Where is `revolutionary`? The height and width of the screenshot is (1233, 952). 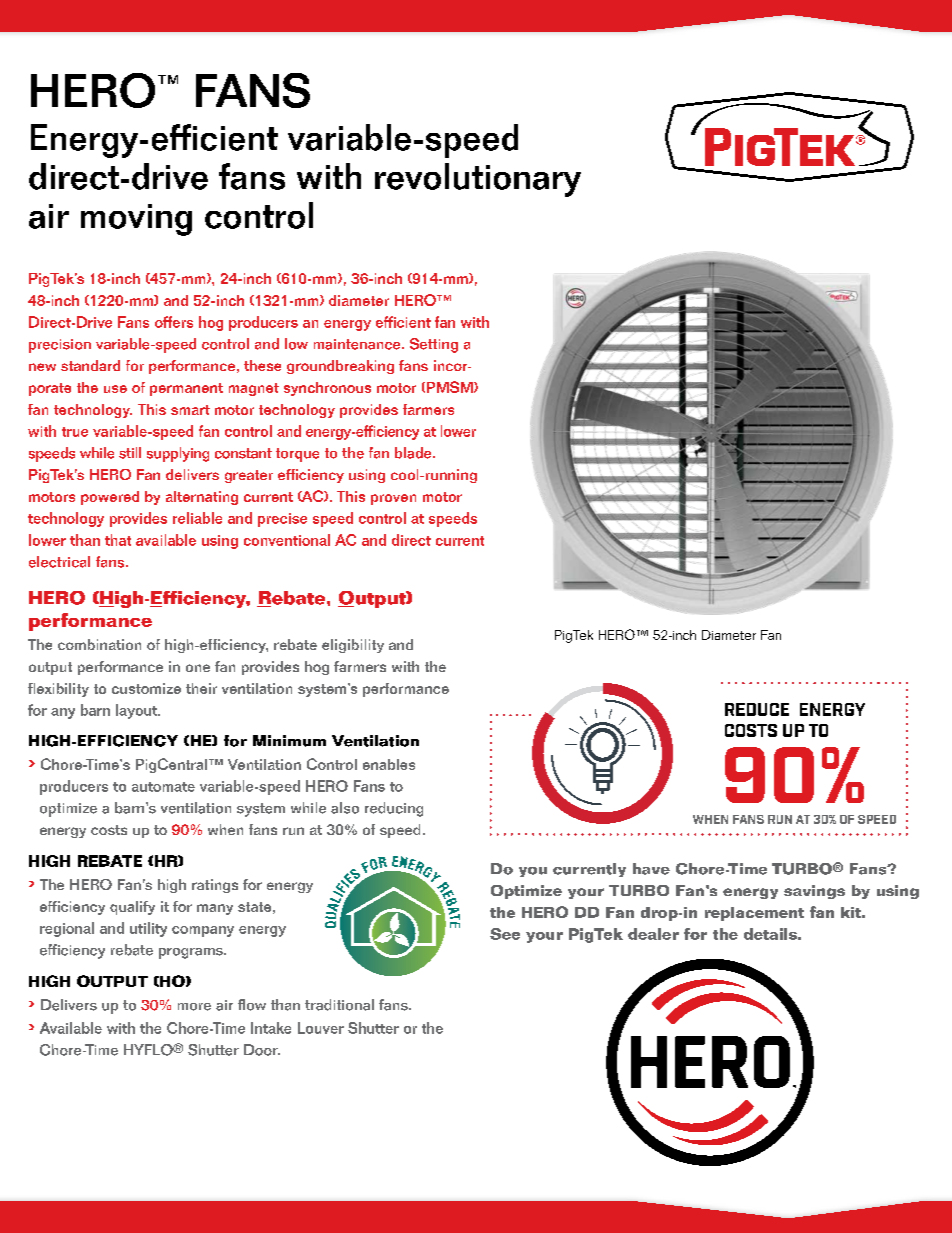
revolutionary is located at coordinates (478, 180).
